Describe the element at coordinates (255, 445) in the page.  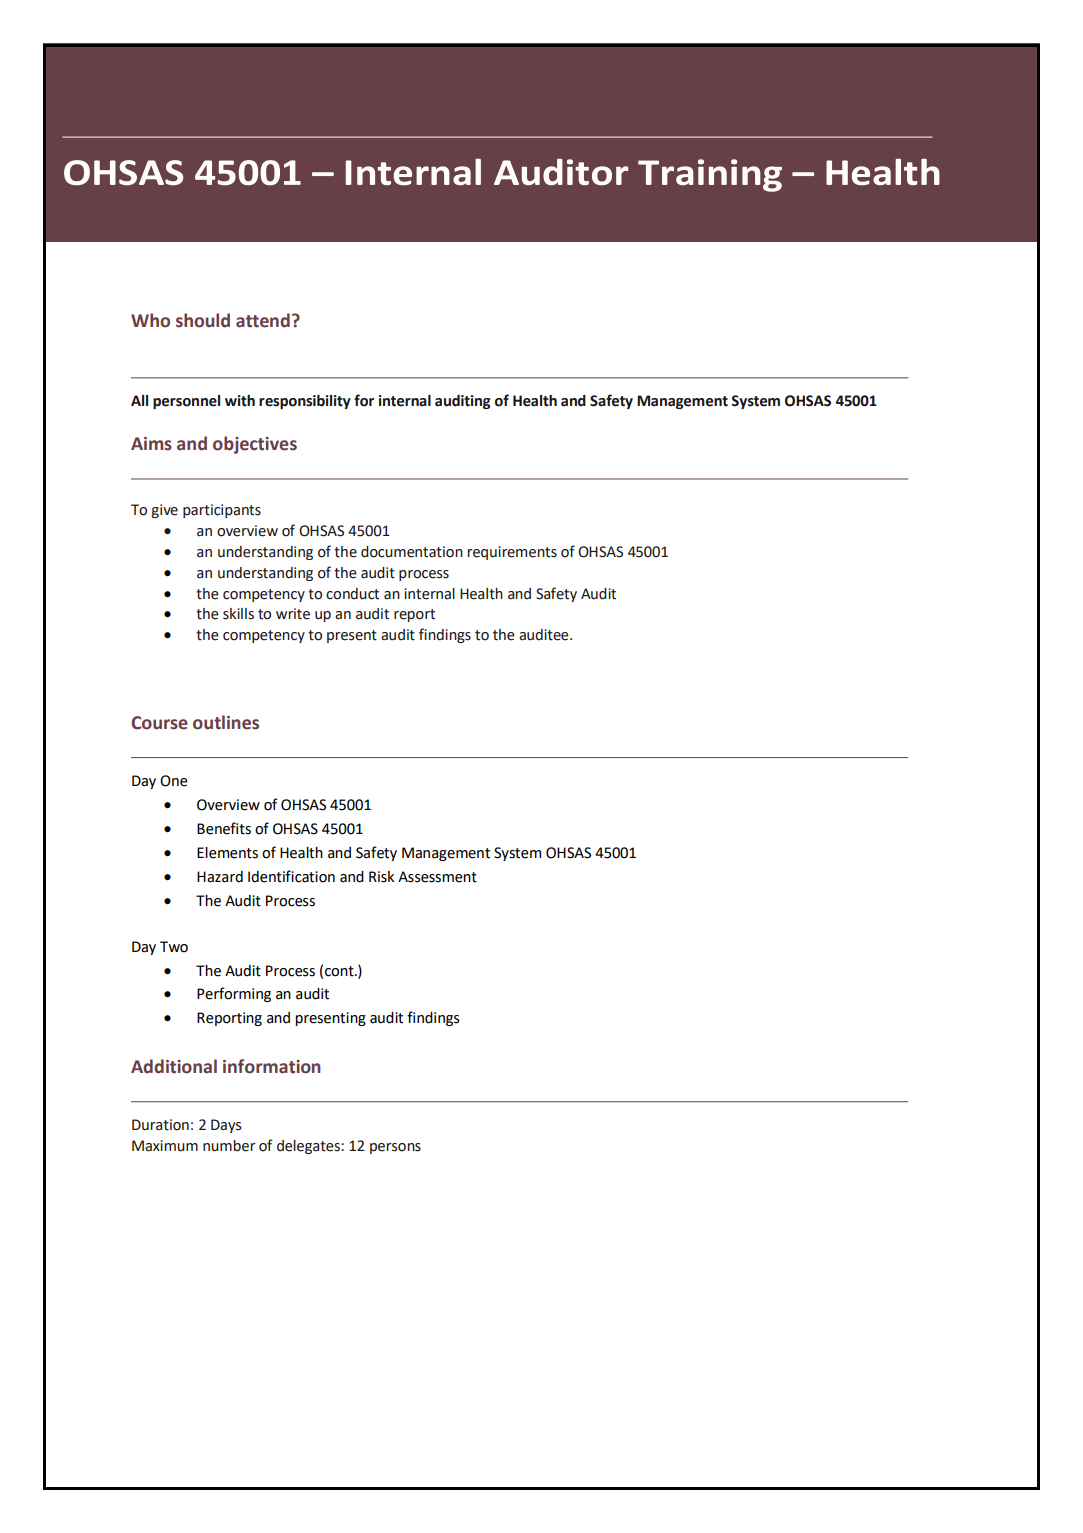
I see `objectives` at that location.
